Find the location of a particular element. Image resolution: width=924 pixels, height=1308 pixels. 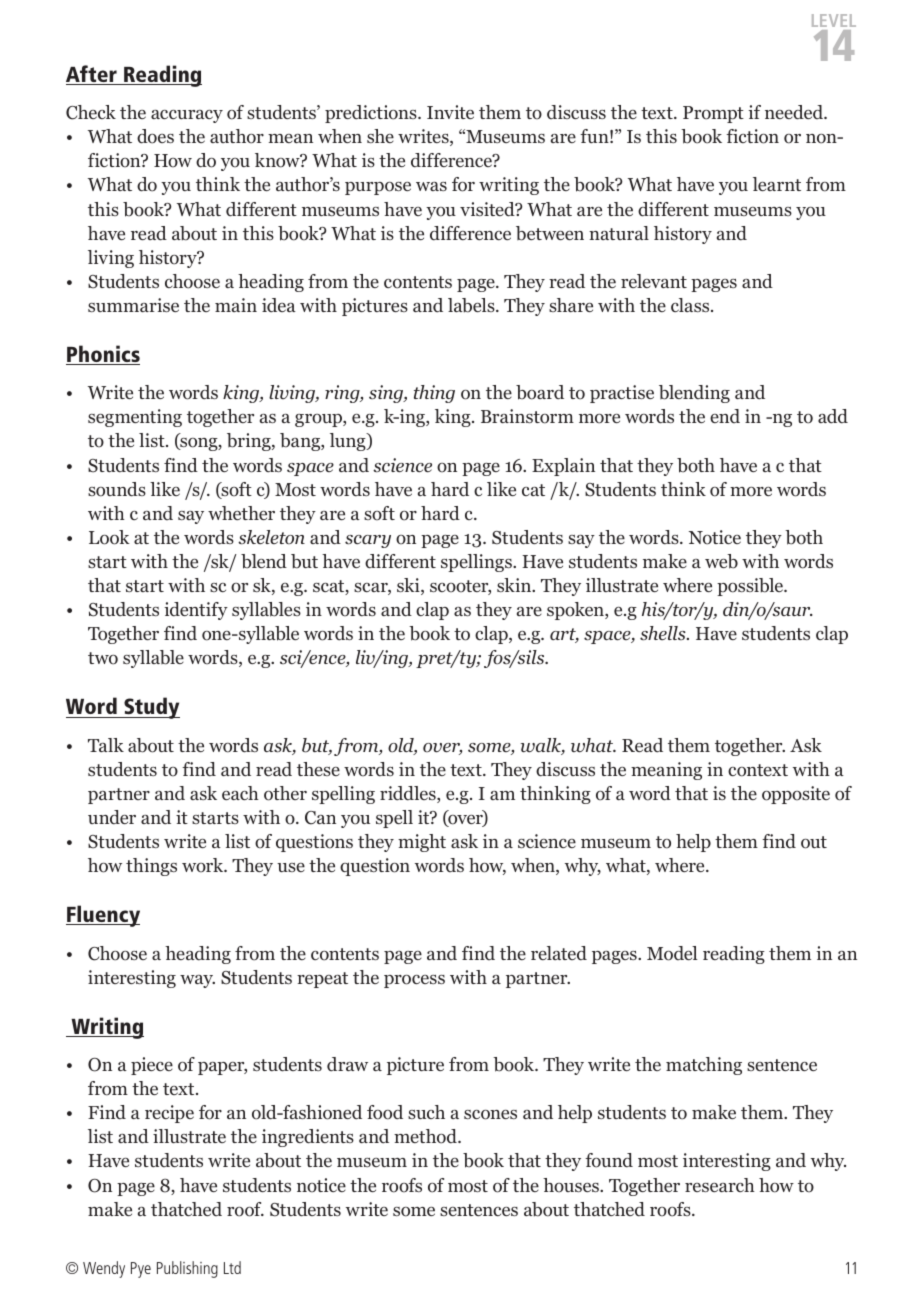

accuracy is located at coordinates (187, 116).
